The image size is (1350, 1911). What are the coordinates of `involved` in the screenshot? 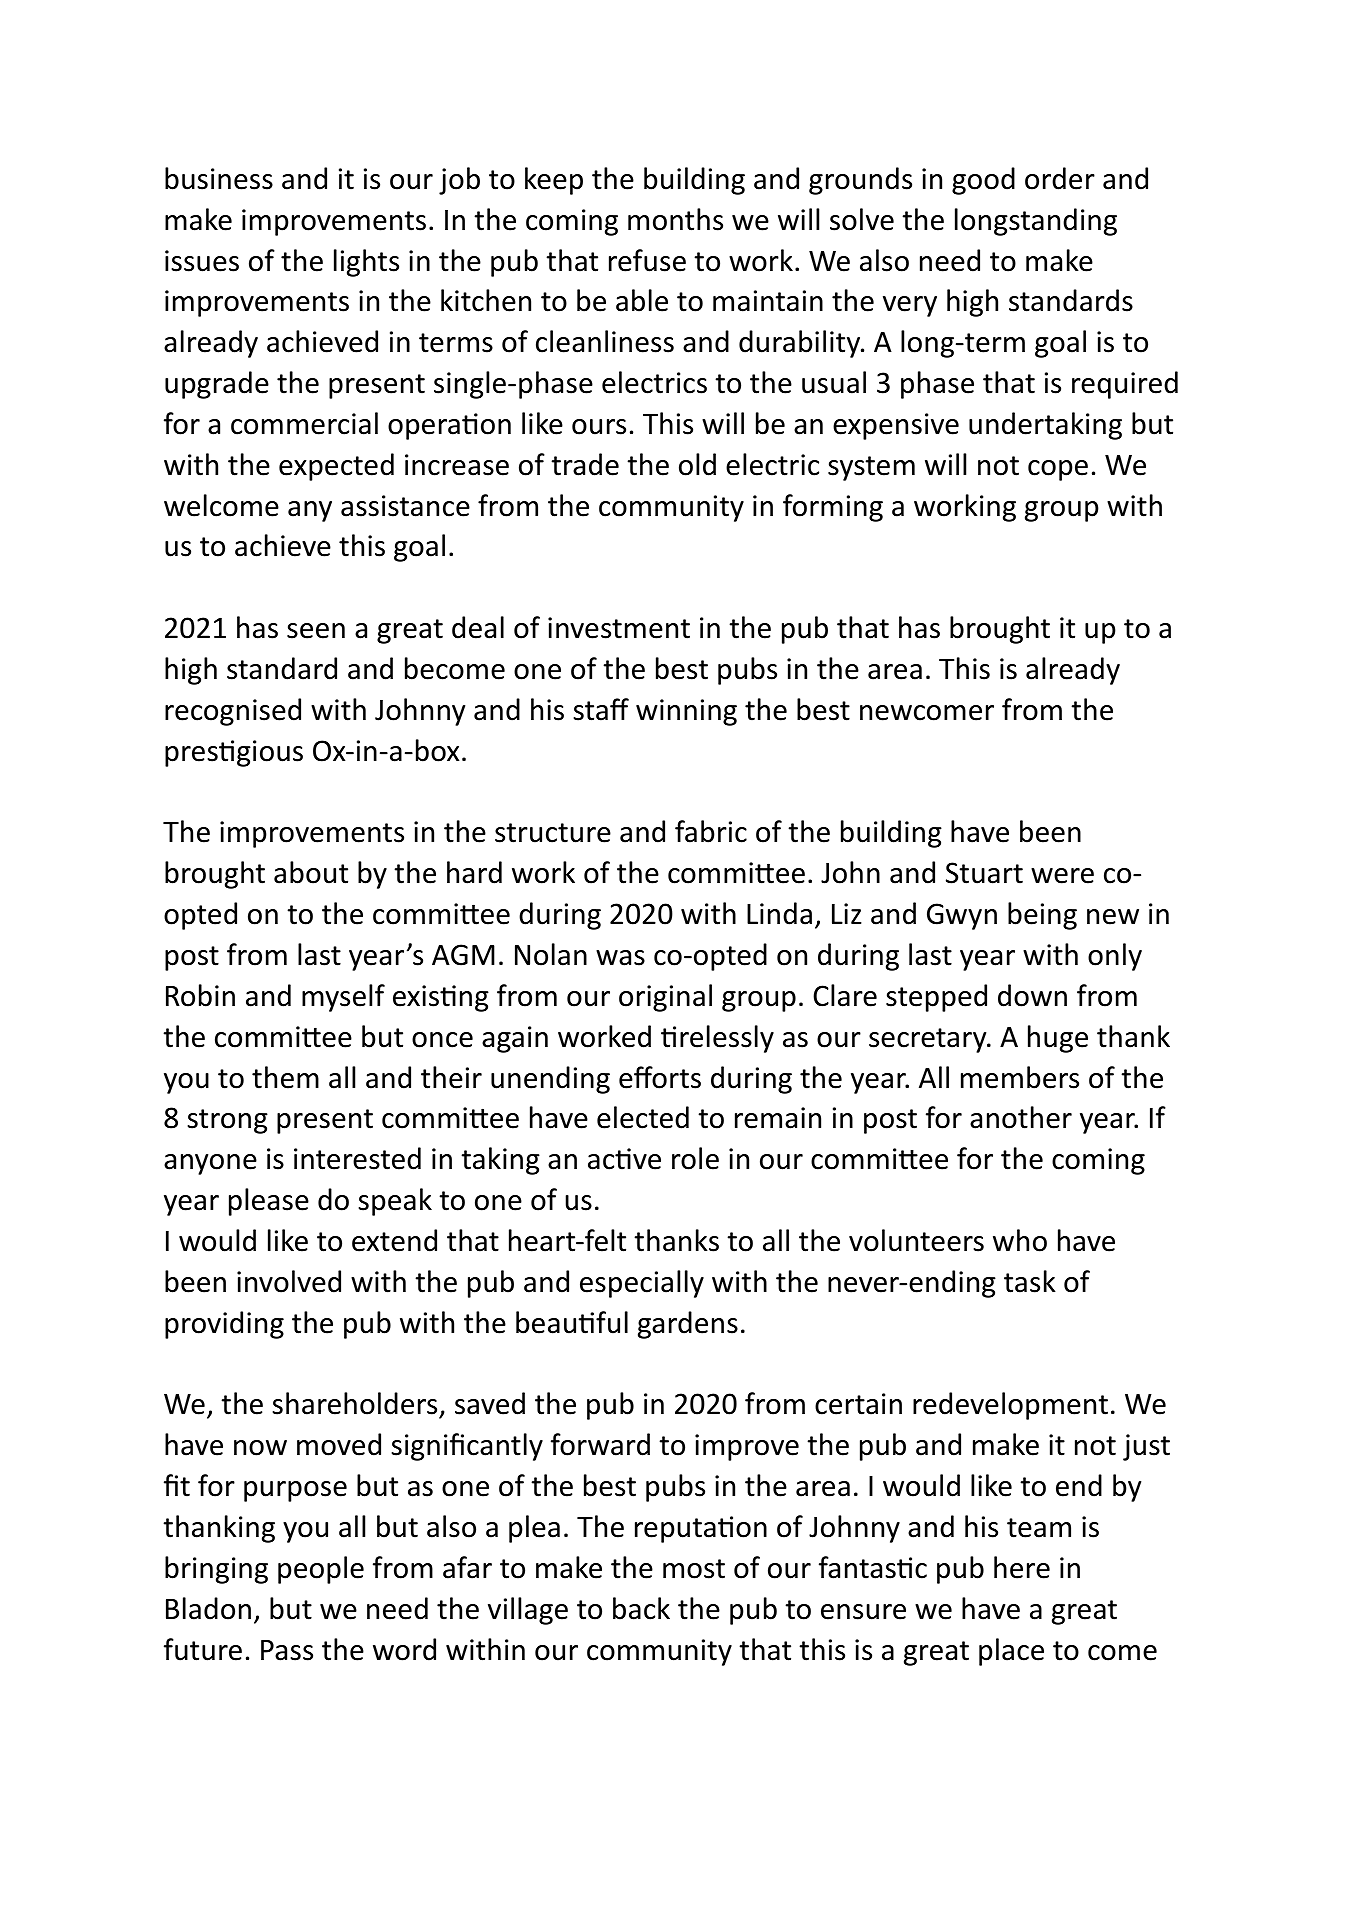 It's located at (289, 1281).
